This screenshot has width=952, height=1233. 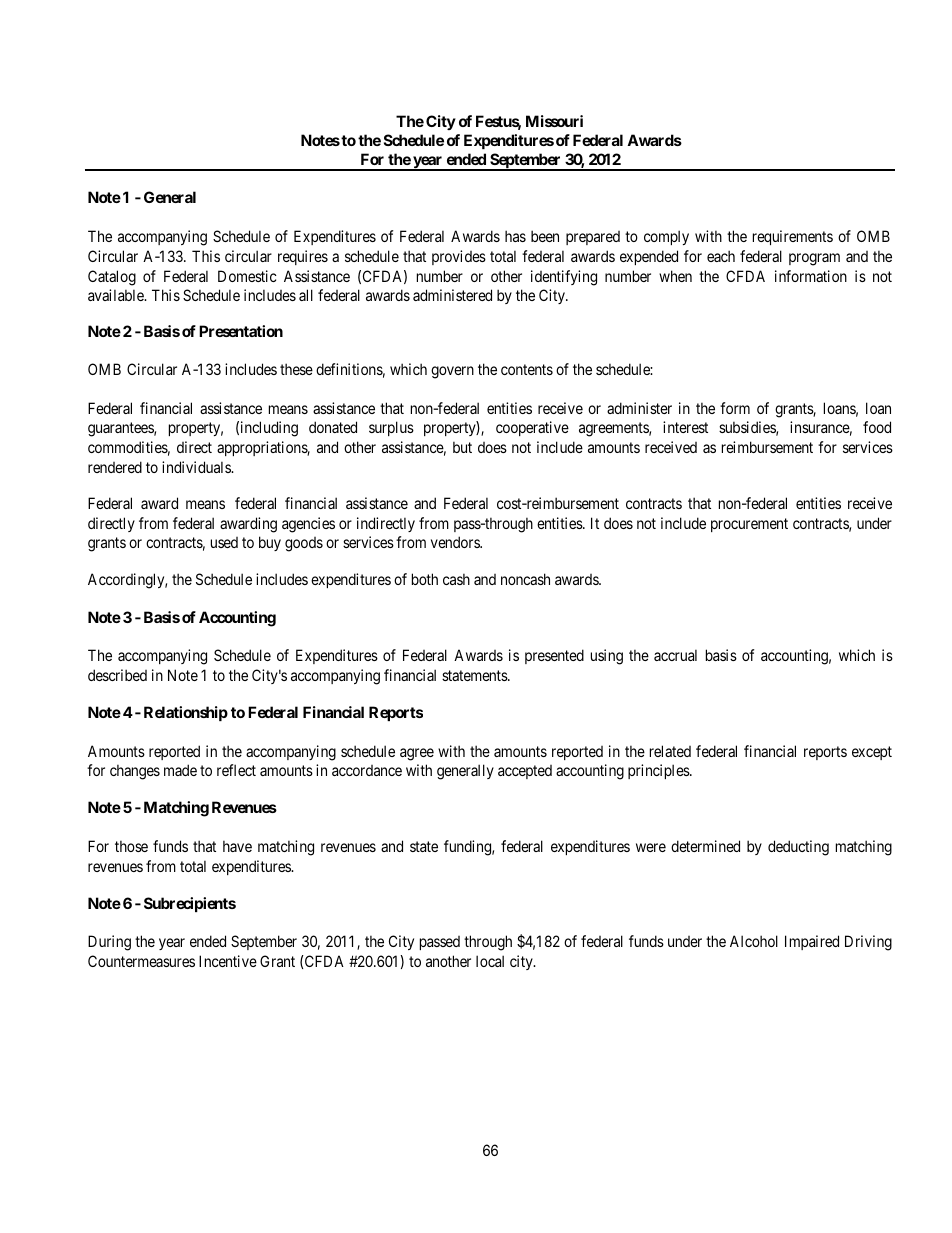 I want to click on used, so click(x=224, y=542).
